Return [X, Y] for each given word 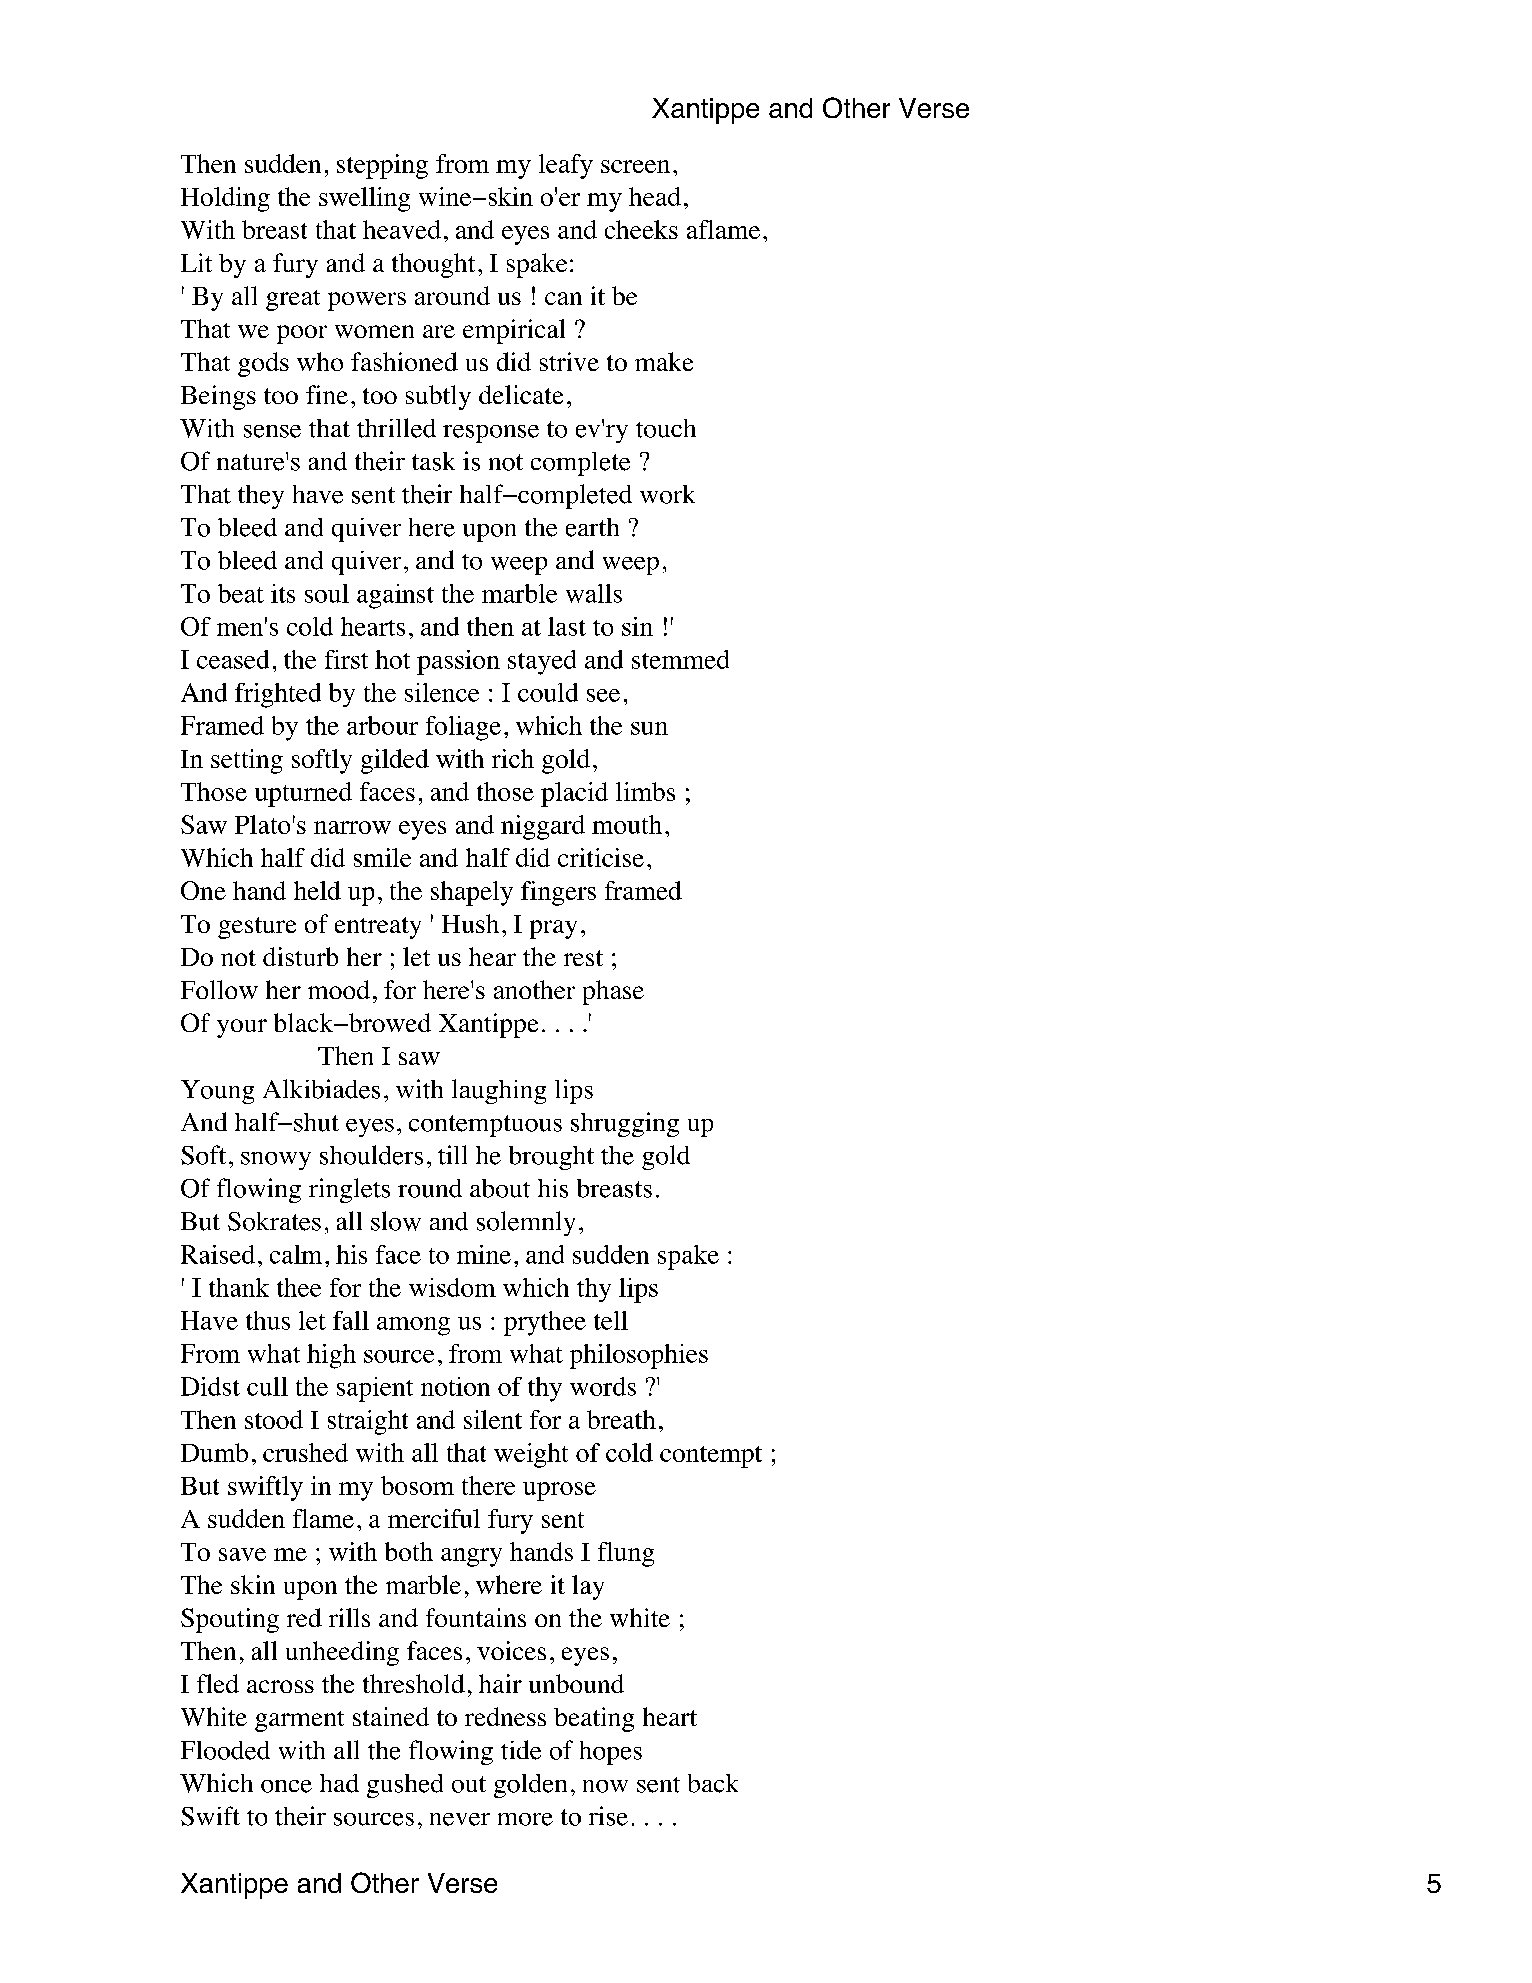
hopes [611, 1753]
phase [613, 992]
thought [433, 265]
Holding [225, 199]
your [242, 1028]
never [460, 1819]
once [286, 1786]
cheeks [641, 229]
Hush [470, 923]
